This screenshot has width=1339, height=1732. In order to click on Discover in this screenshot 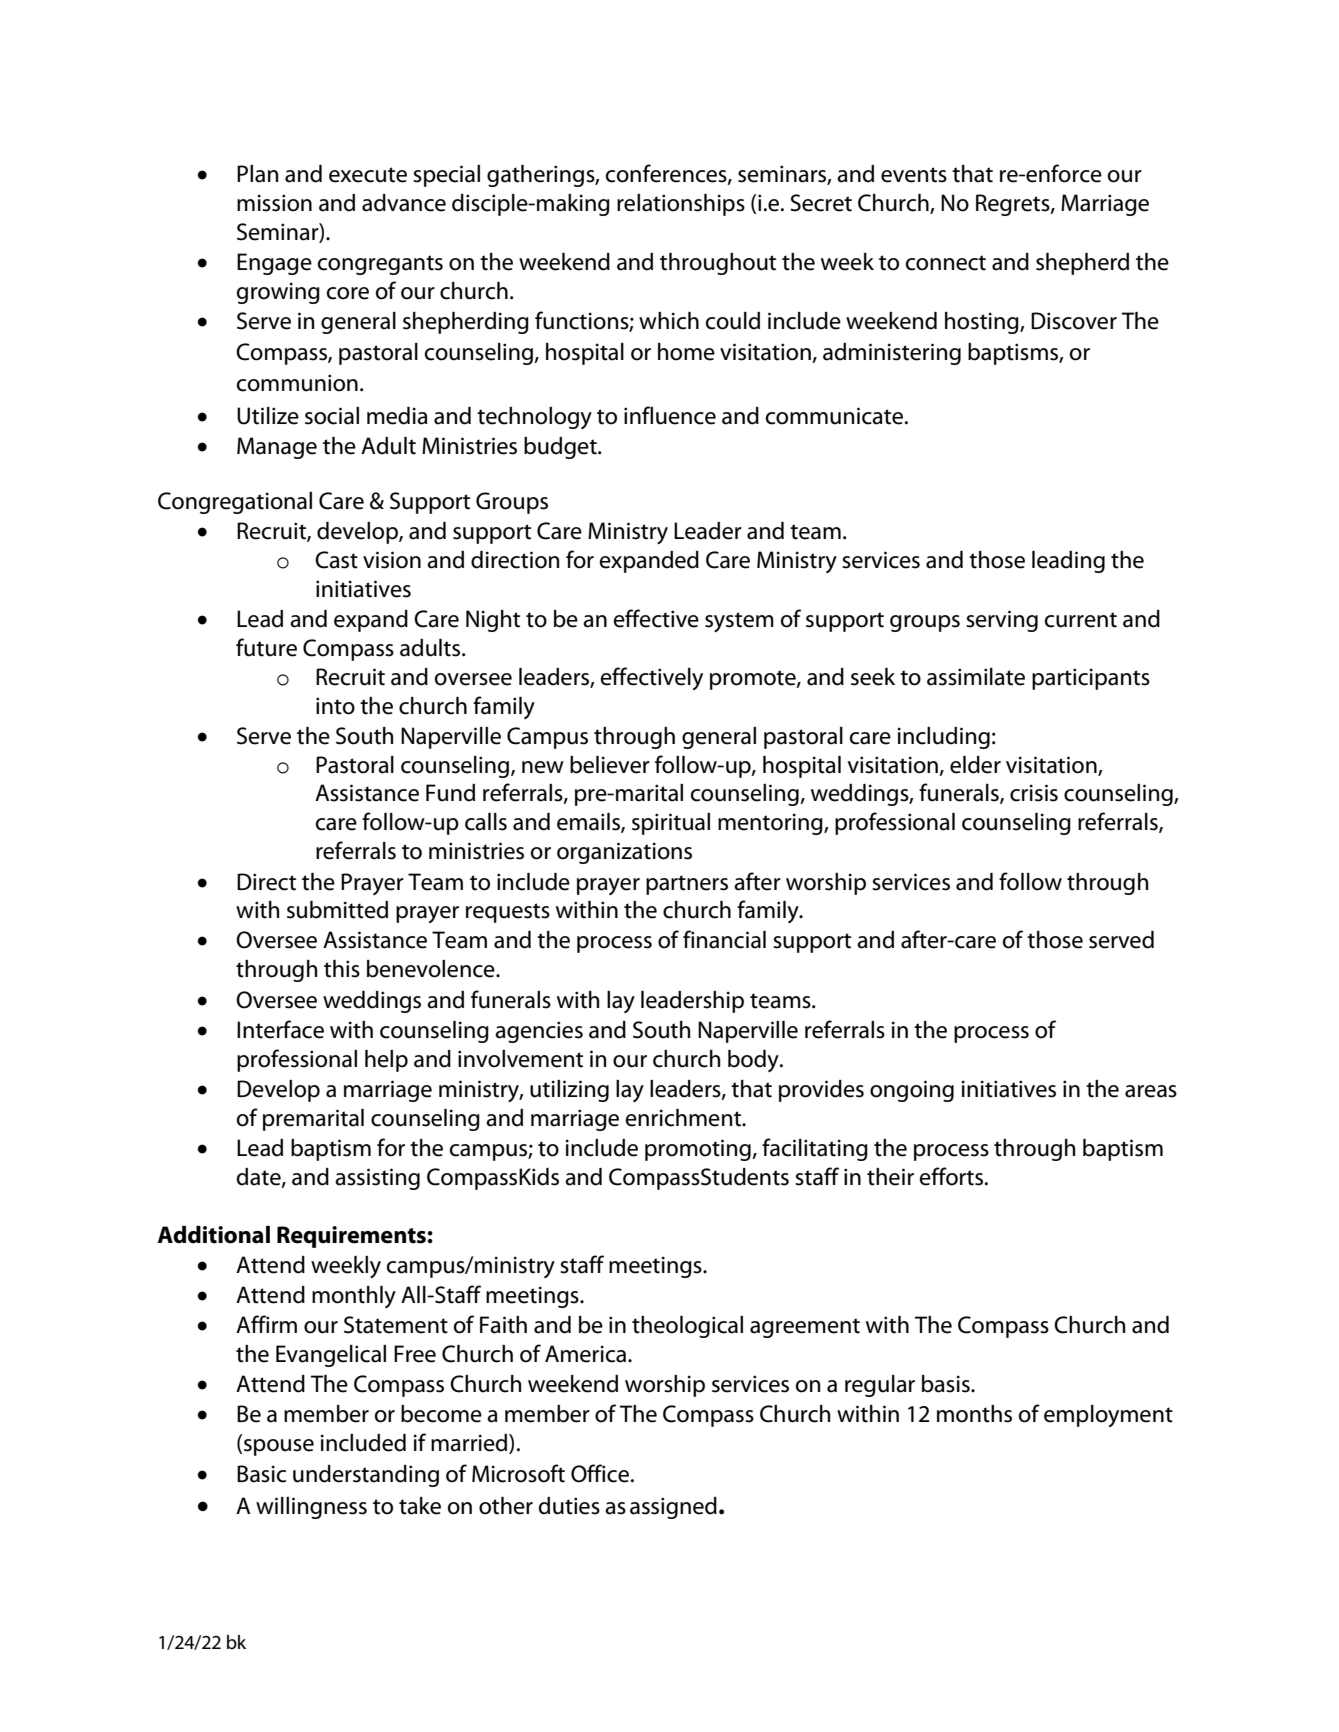, I will do `click(1074, 321)`.
